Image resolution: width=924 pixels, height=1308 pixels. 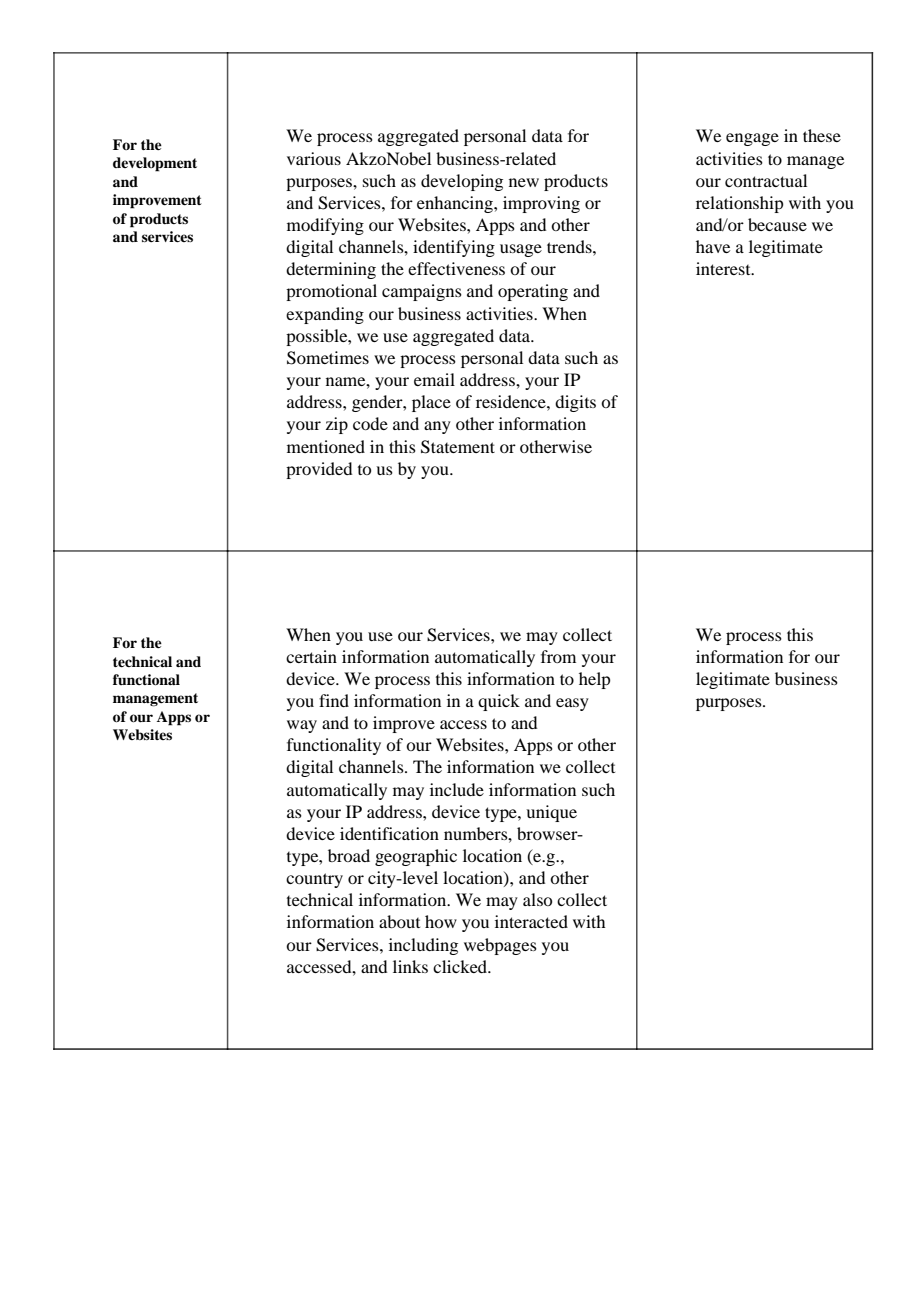 I want to click on quick, so click(x=499, y=702).
